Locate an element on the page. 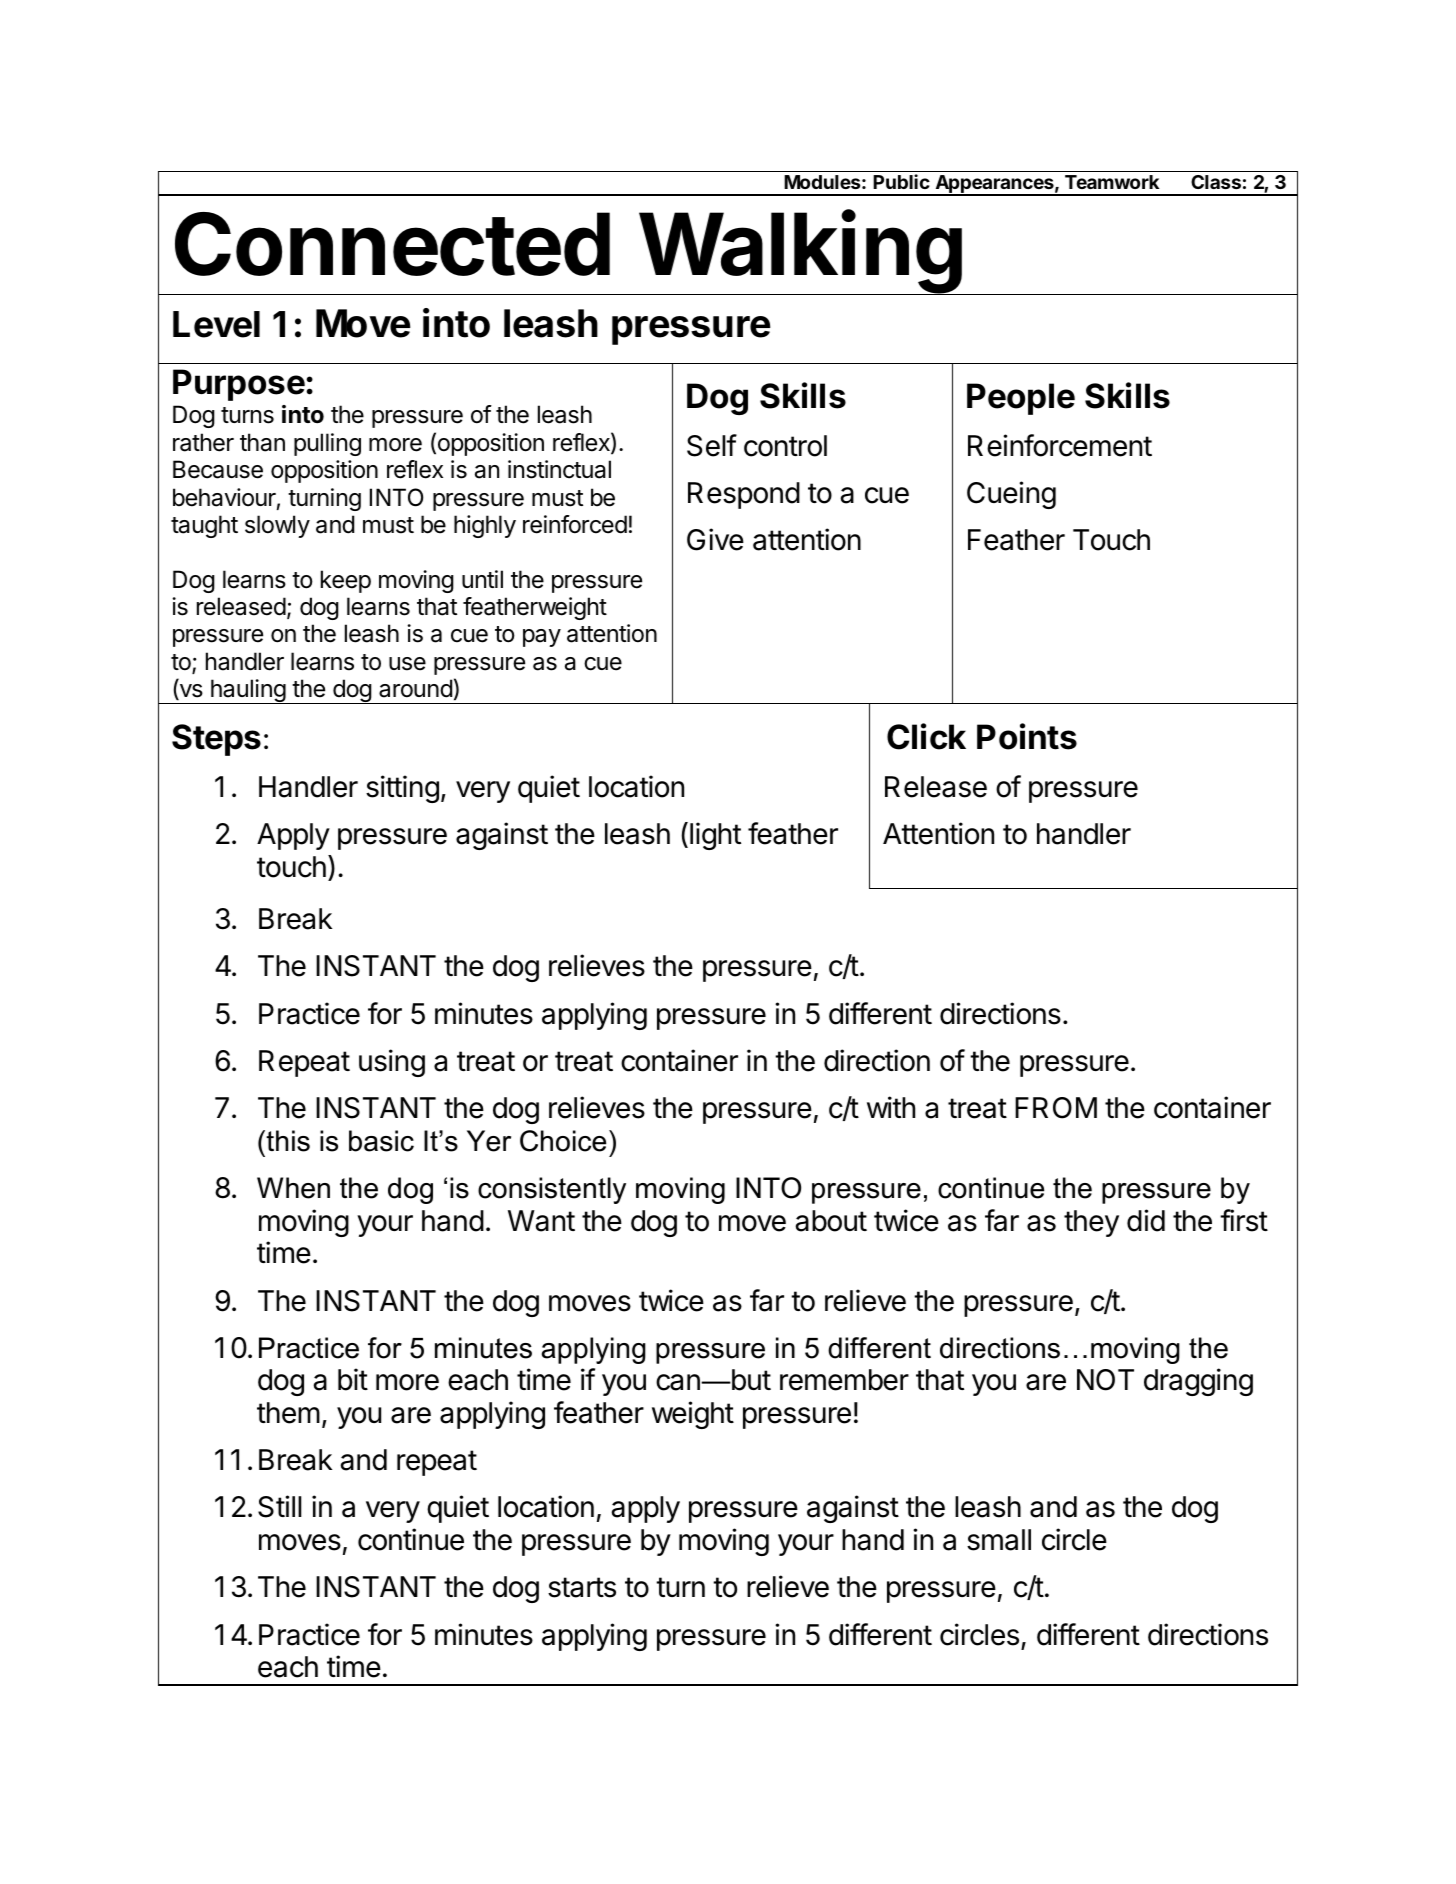 The width and height of the page is (1456, 1884). sitting is located at coordinates (402, 789).
